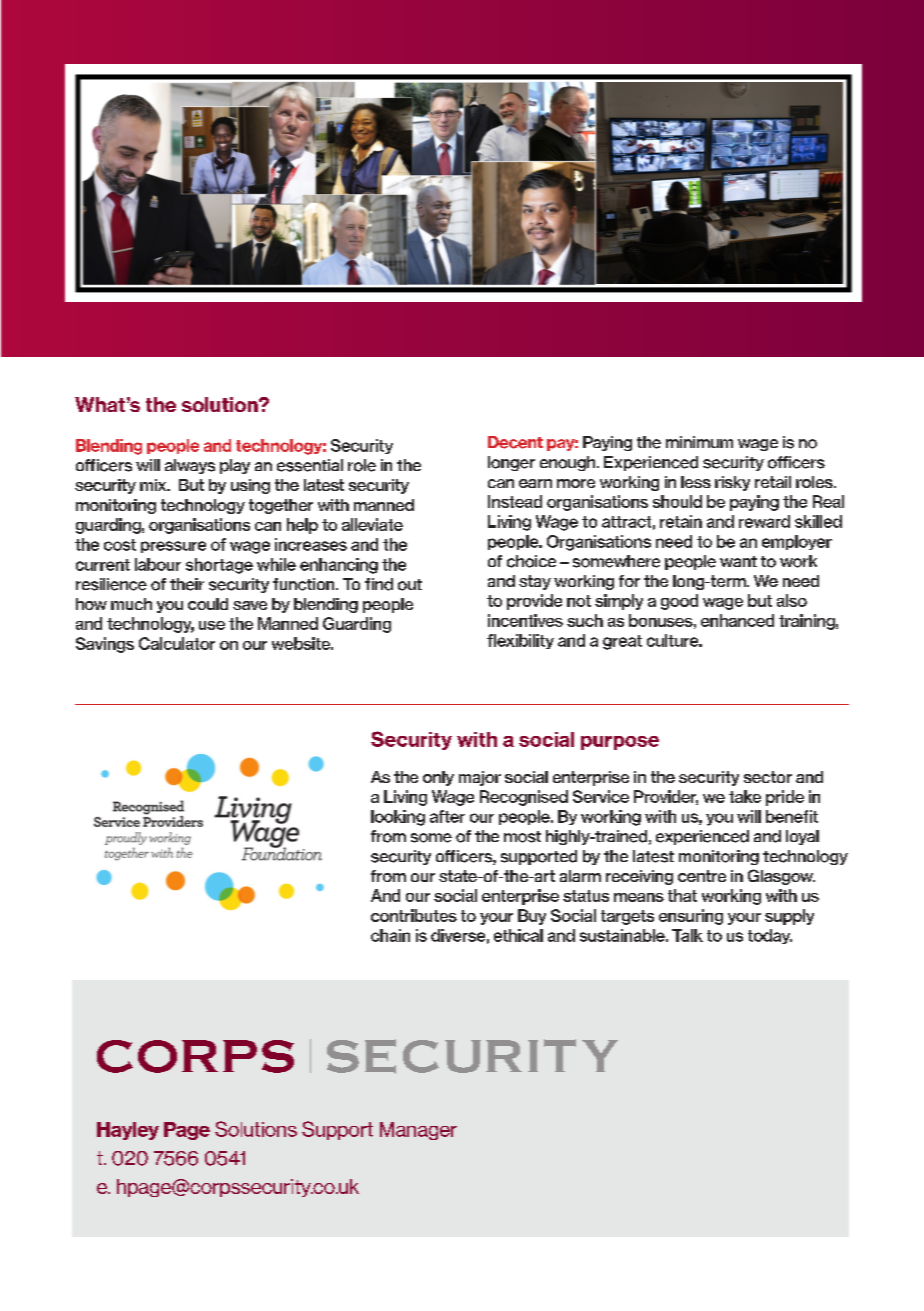 The image size is (924, 1311). What do you see at coordinates (177, 643) in the screenshot?
I see `Calculator` at bounding box center [177, 643].
